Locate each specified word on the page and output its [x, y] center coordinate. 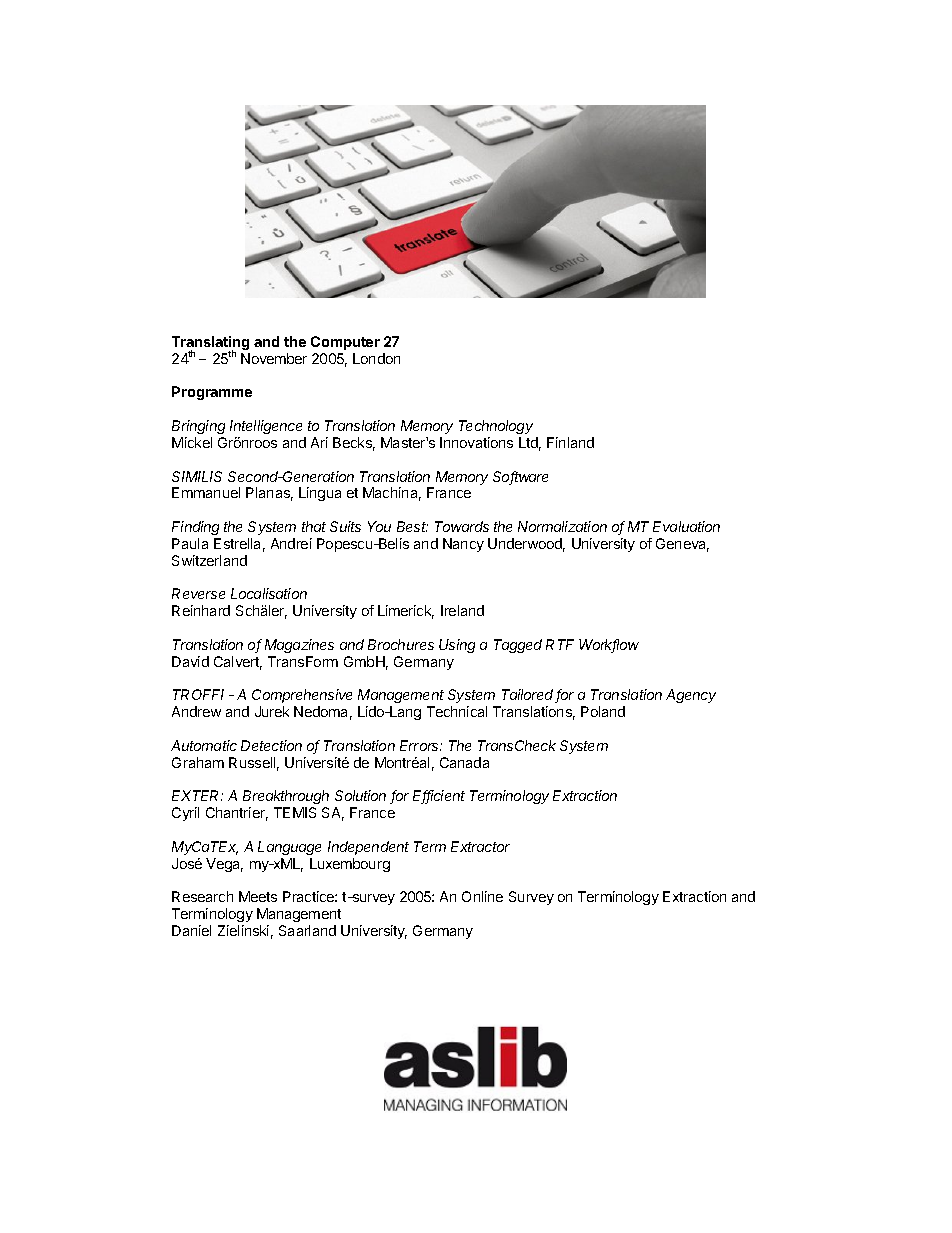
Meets [258, 896]
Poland [603, 711]
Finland [570, 442]
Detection [271, 745]
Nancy [463, 545]
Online [482, 896]
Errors [421, 745]
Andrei [291, 543]
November [274, 358]
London [376, 358]
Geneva [682, 545]
